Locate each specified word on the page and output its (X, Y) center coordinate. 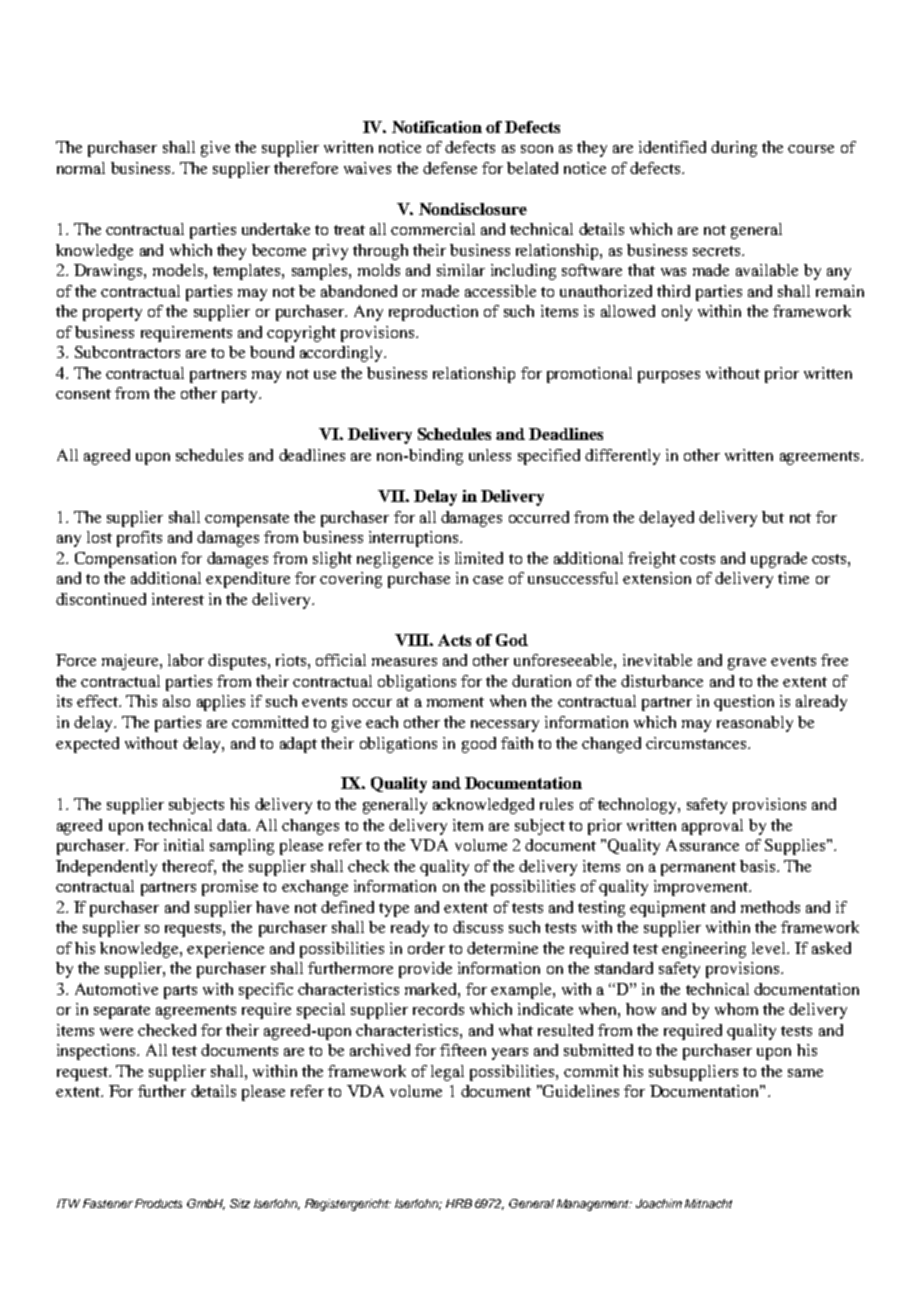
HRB (459, 1203)
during (734, 149)
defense (450, 168)
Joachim (659, 1203)
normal (81, 168)
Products (158, 1203)
